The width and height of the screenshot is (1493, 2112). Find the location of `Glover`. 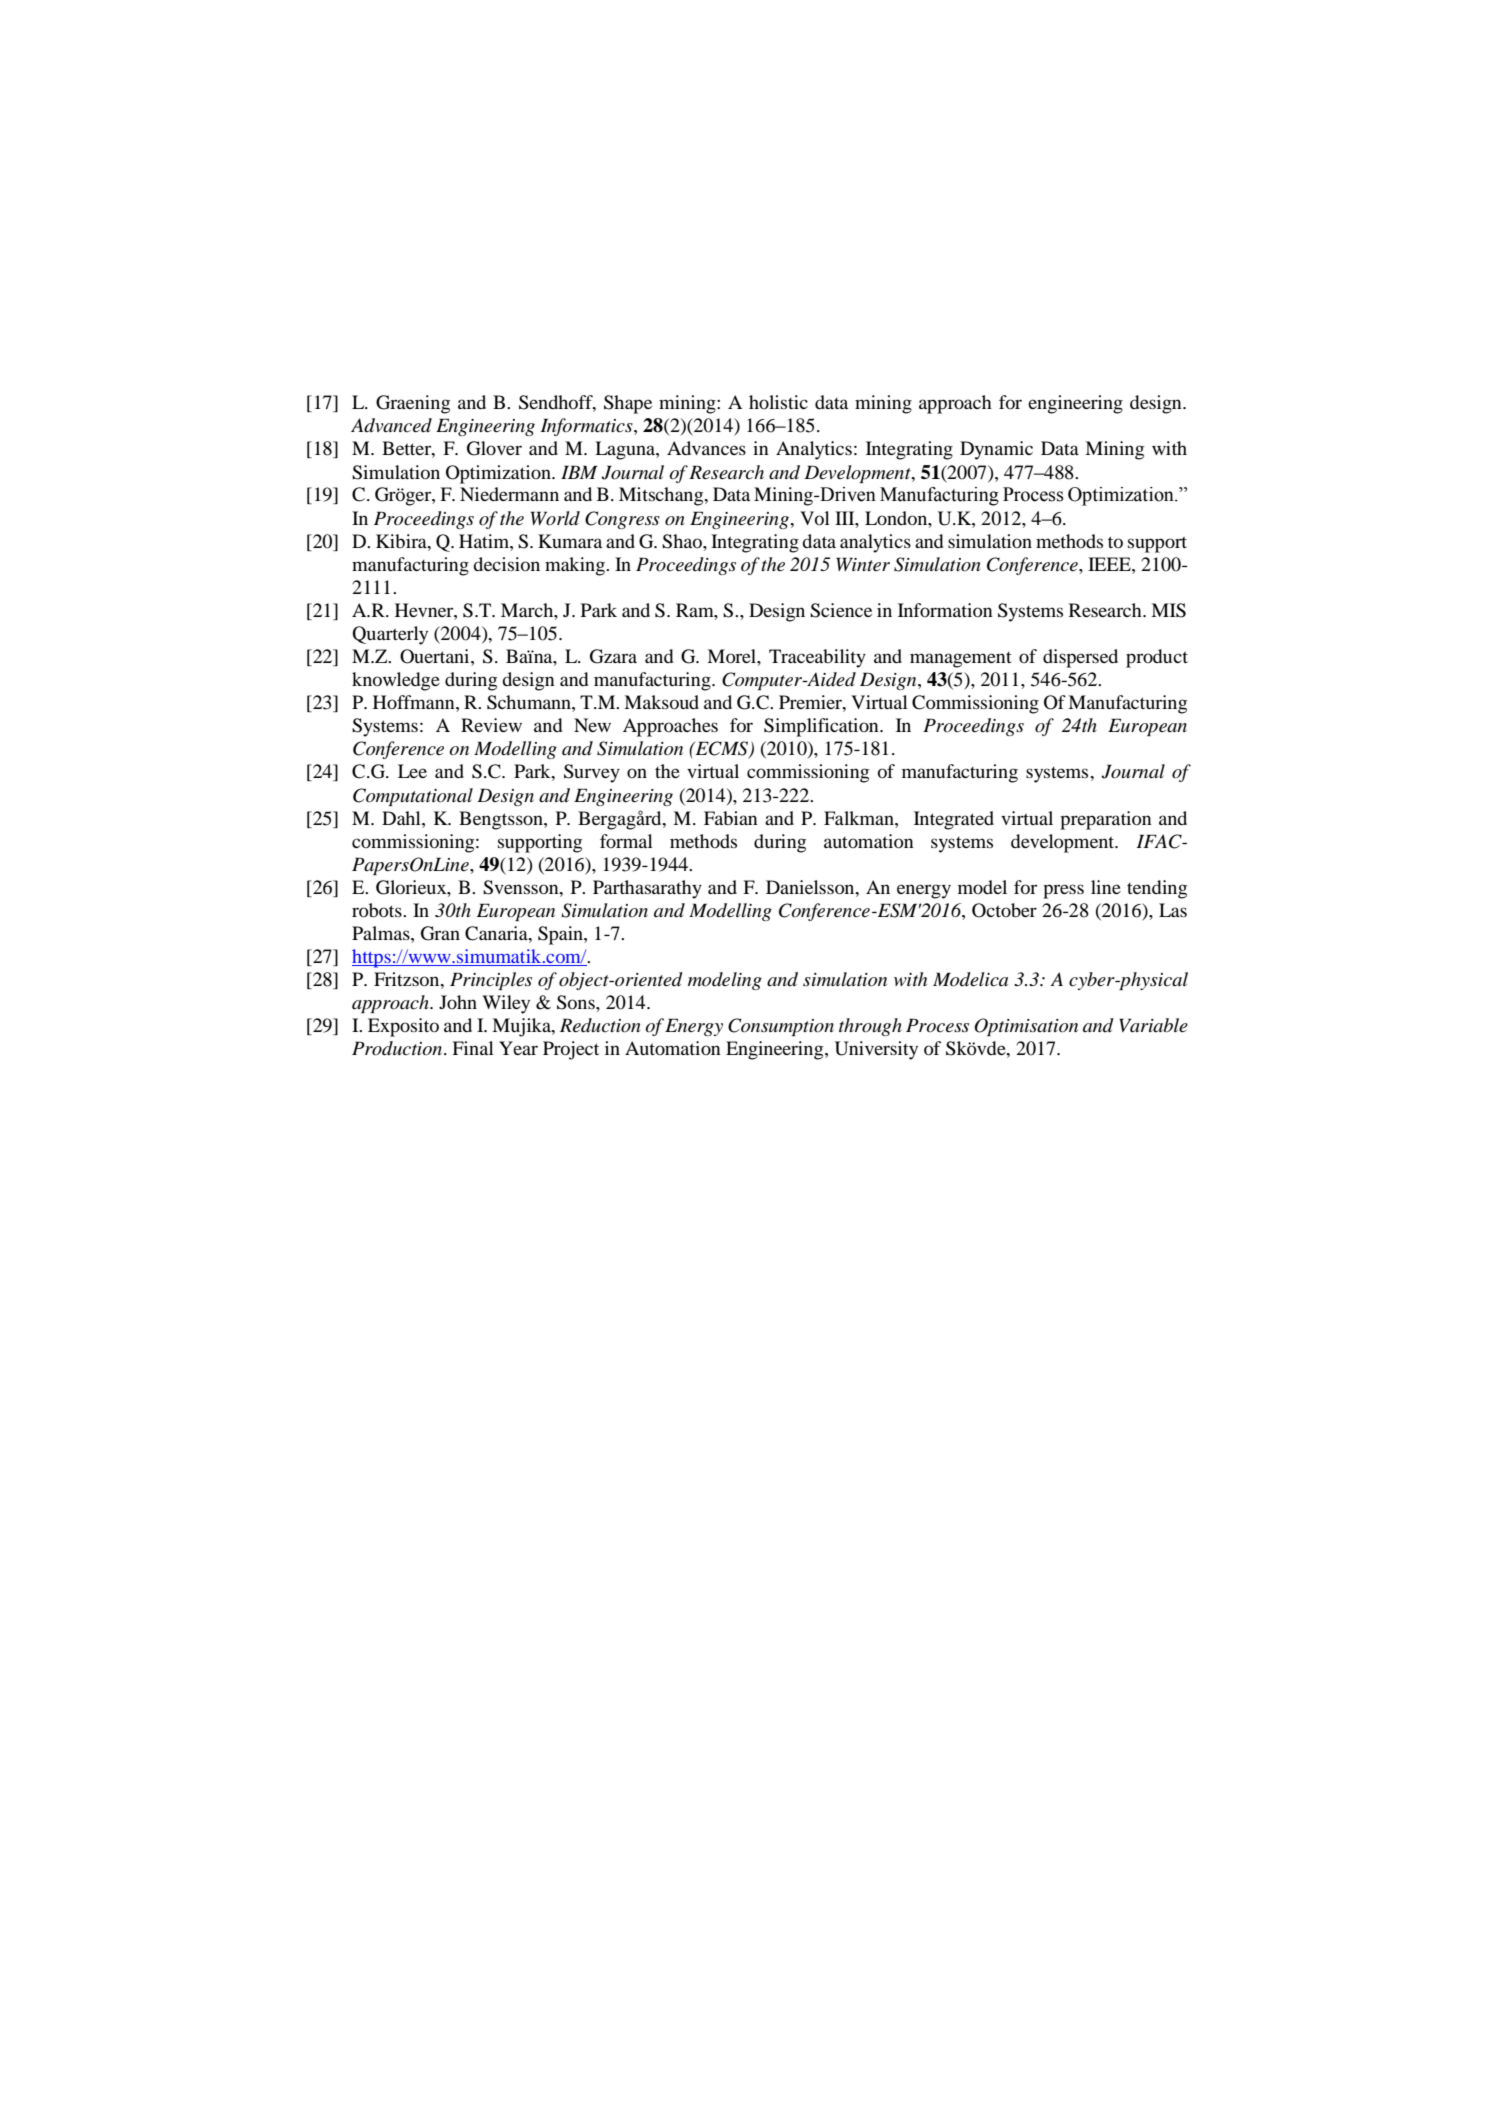

Glover is located at coordinates (494, 448).
